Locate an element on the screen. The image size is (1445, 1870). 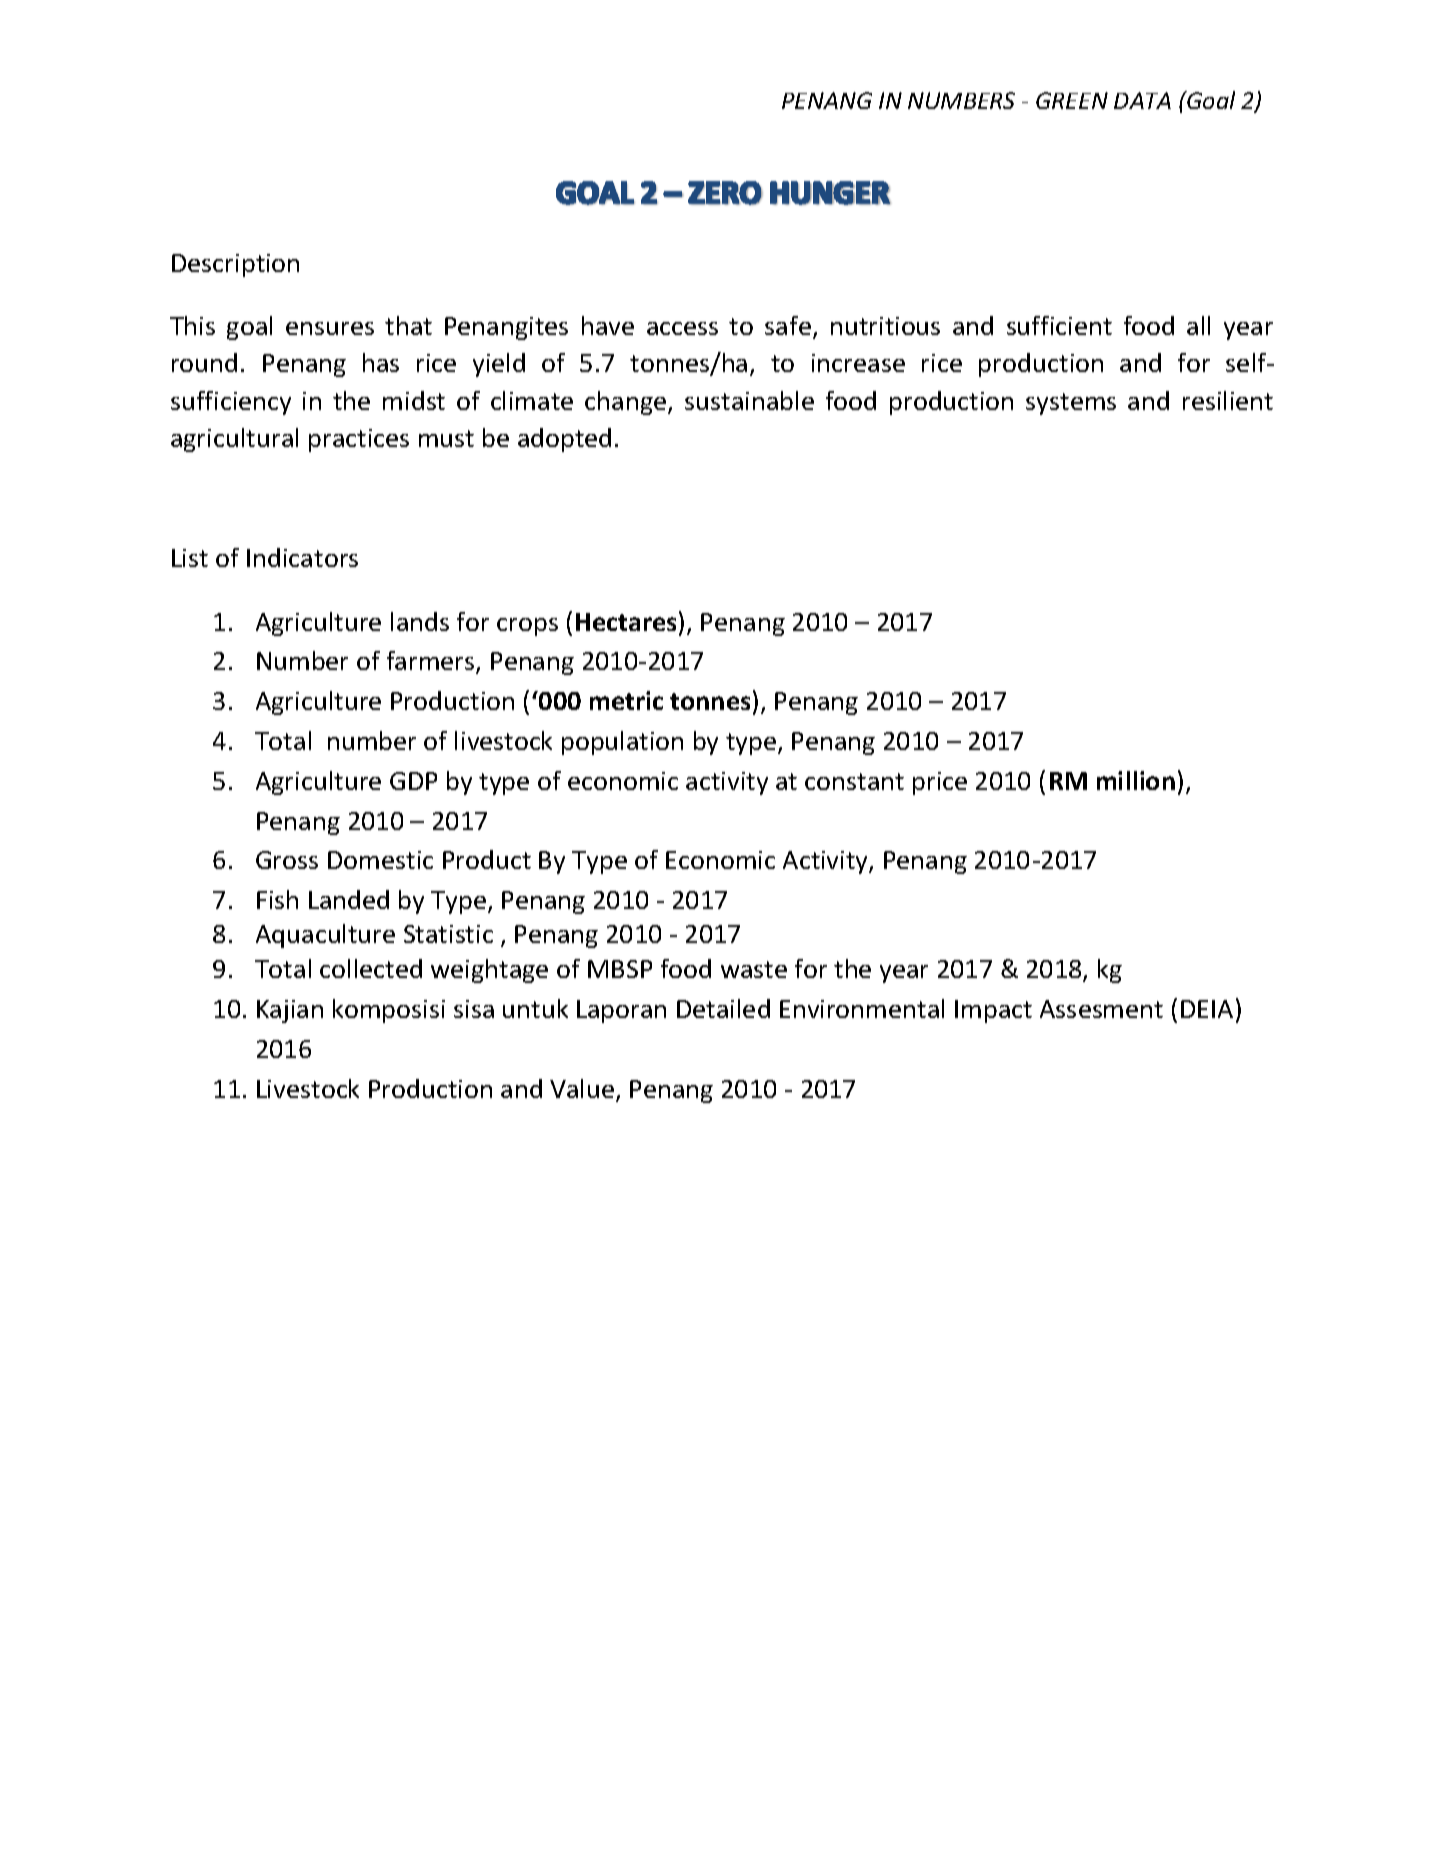
Detailed is located at coordinates (723, 1008).
